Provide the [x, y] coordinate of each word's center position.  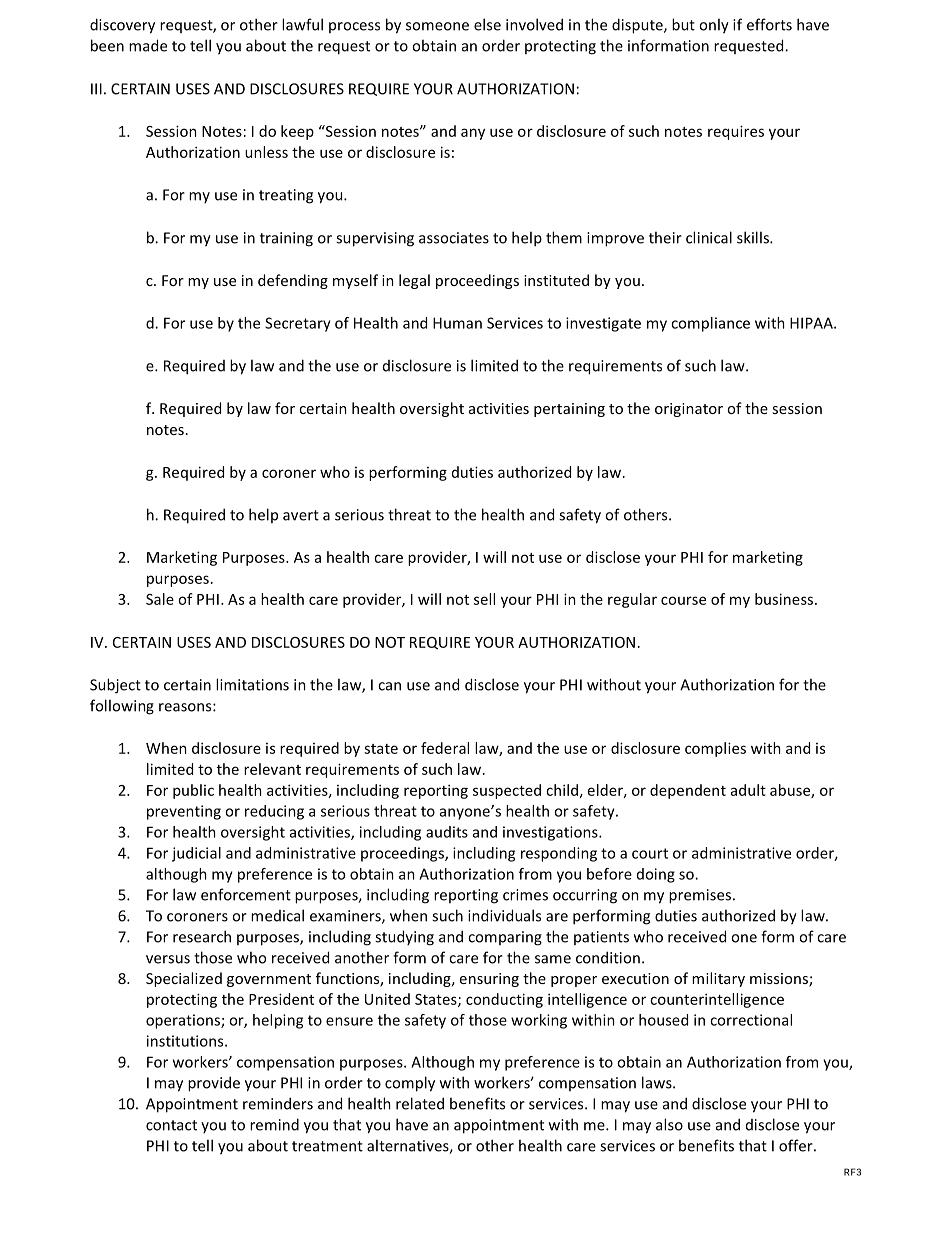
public [193, 791]
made [148, 45]
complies [715, 749]
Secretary [298, 324]
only [714, 26]
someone [437, 26]
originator [689, 410]
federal [445, 748]
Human [457, 323]
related [420, 1103]
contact [171, 1125]
